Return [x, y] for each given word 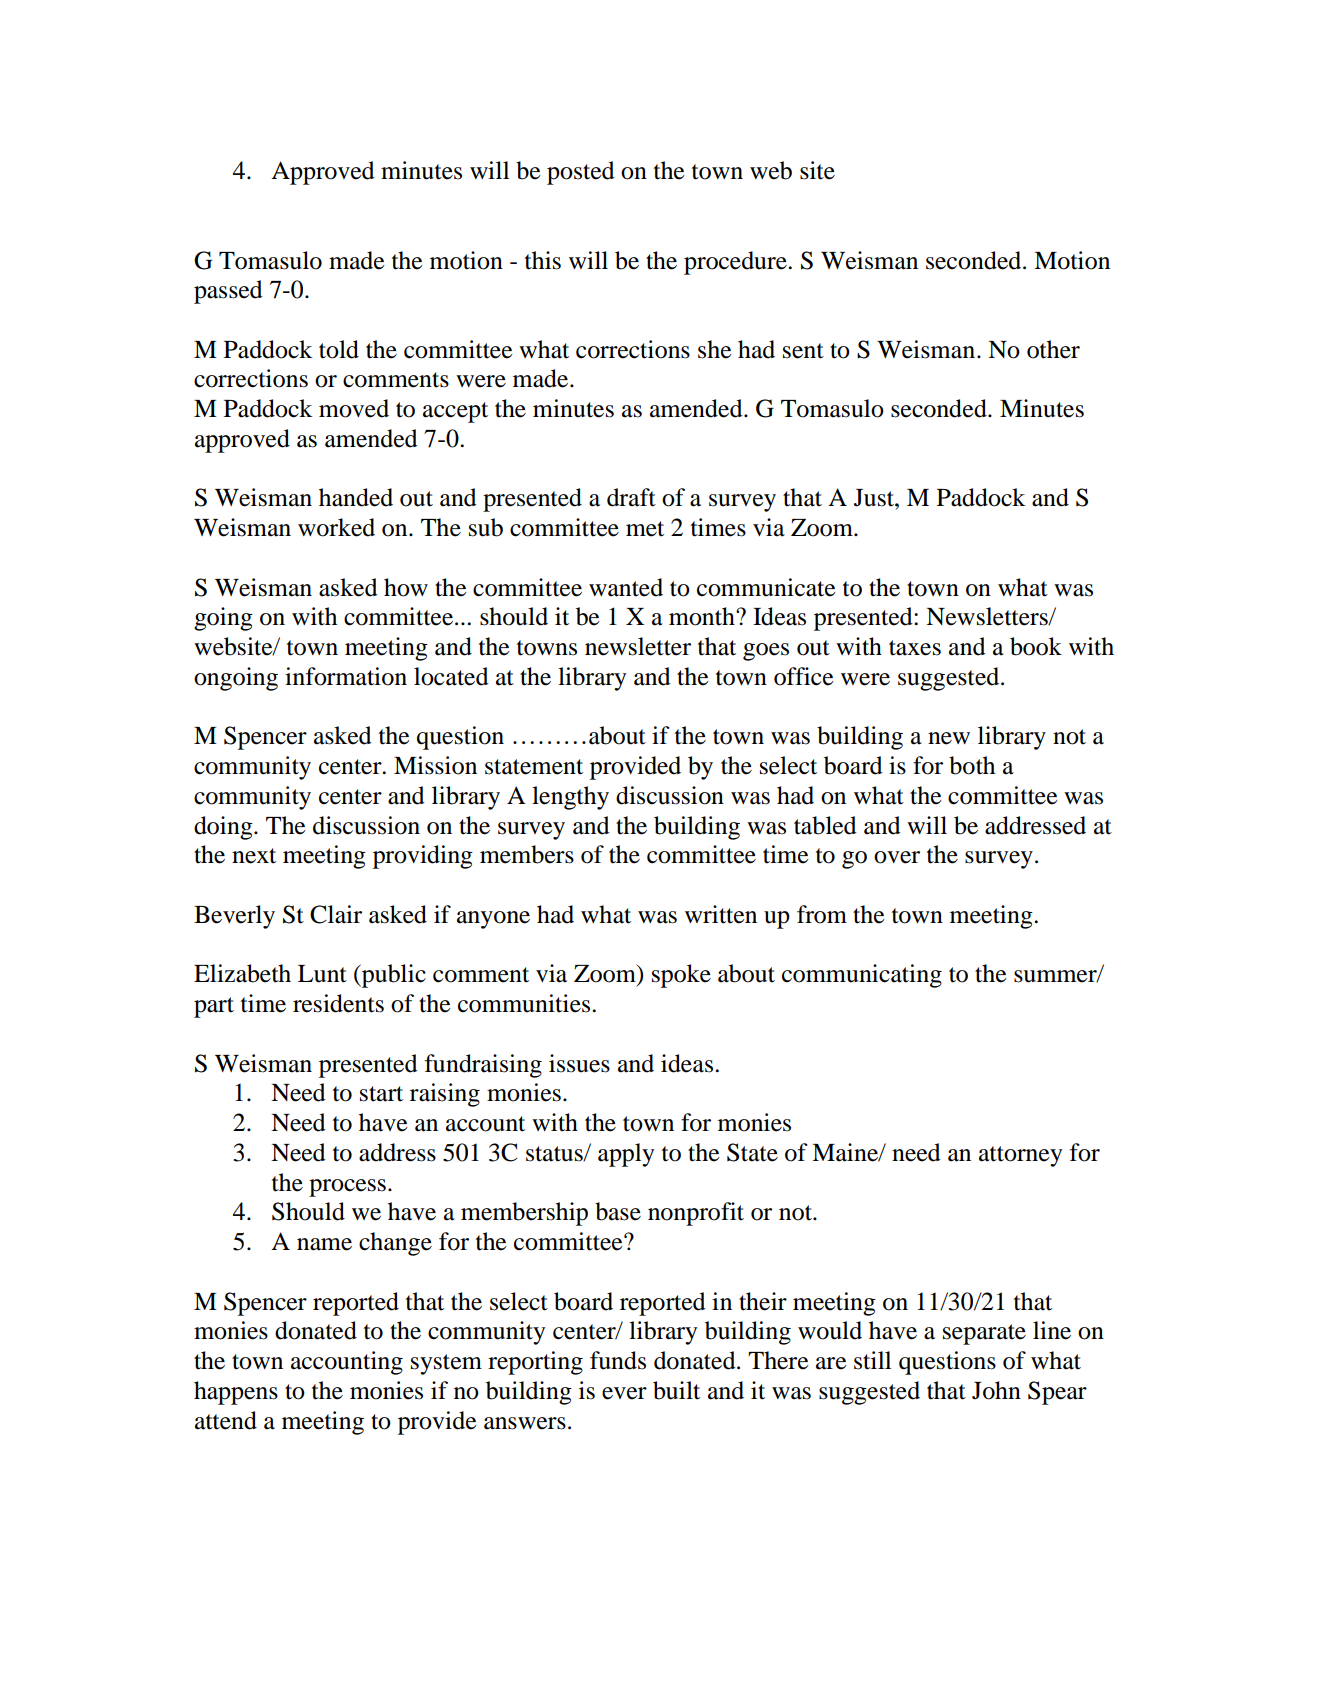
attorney [1020, 1156]
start [381, 1094]
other [1053, 349]
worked [336, 527]
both [972, 765]
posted [581, 173]
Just [875, 498]
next [254, 856]
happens [236, 1393]
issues [579, 1063]
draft [631, 497]
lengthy [570, 798]
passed [228, 292]
